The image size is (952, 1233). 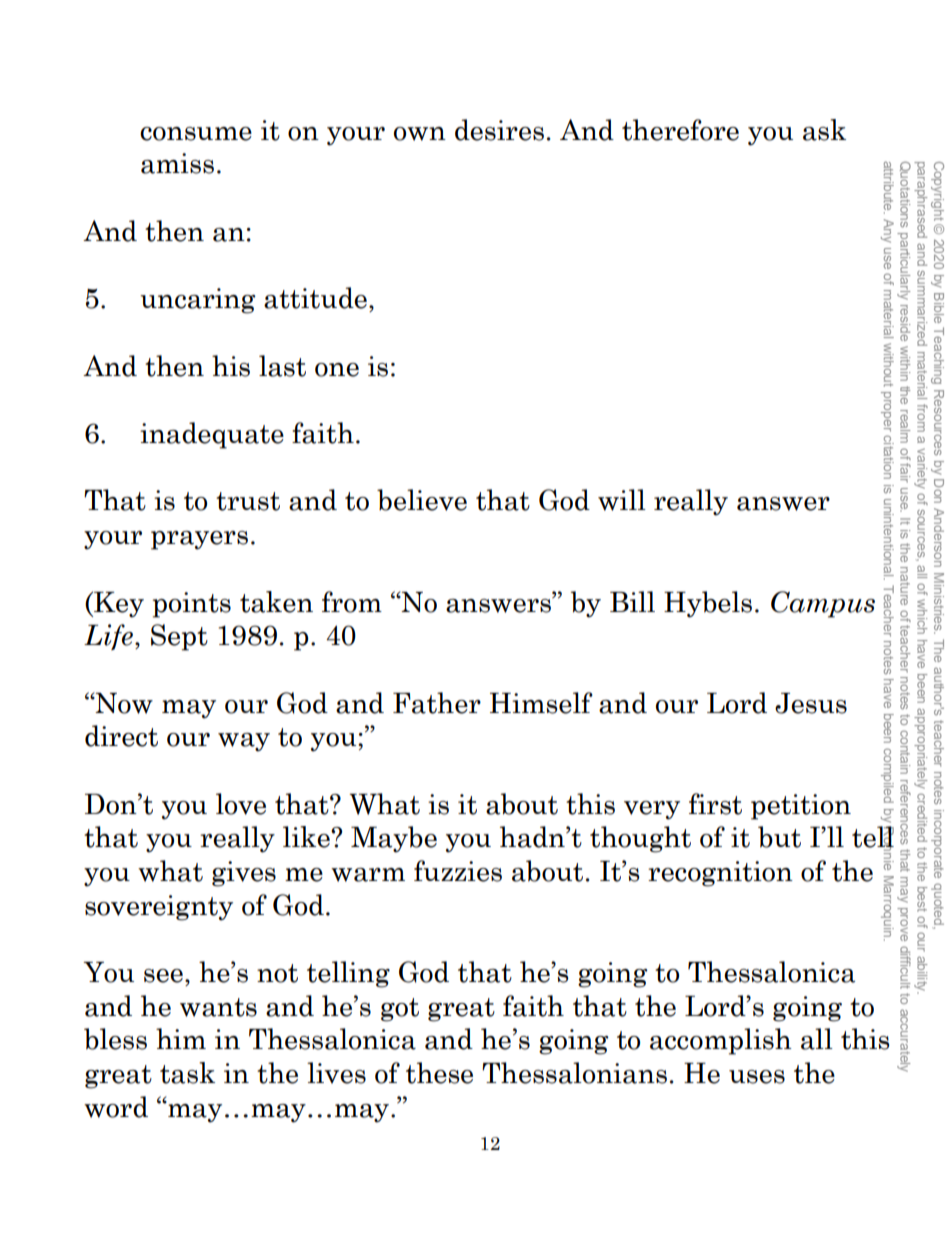 I want to click on recognition, so click(x=720, y=874).
